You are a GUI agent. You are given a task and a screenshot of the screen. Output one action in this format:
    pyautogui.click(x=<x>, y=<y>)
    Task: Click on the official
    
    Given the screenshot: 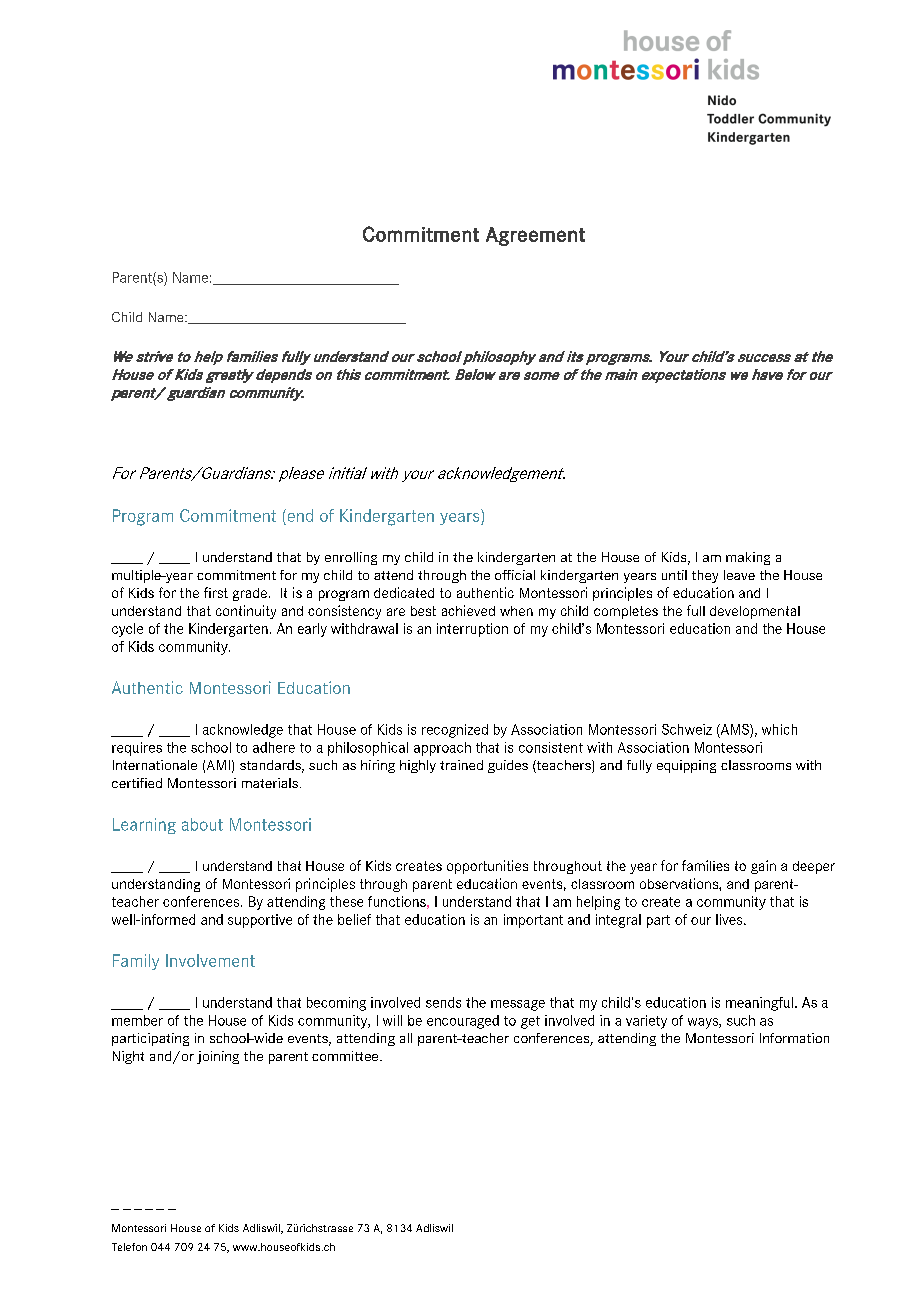 What is the action you would take?
    pyautogui.click(x=515, y=575)
